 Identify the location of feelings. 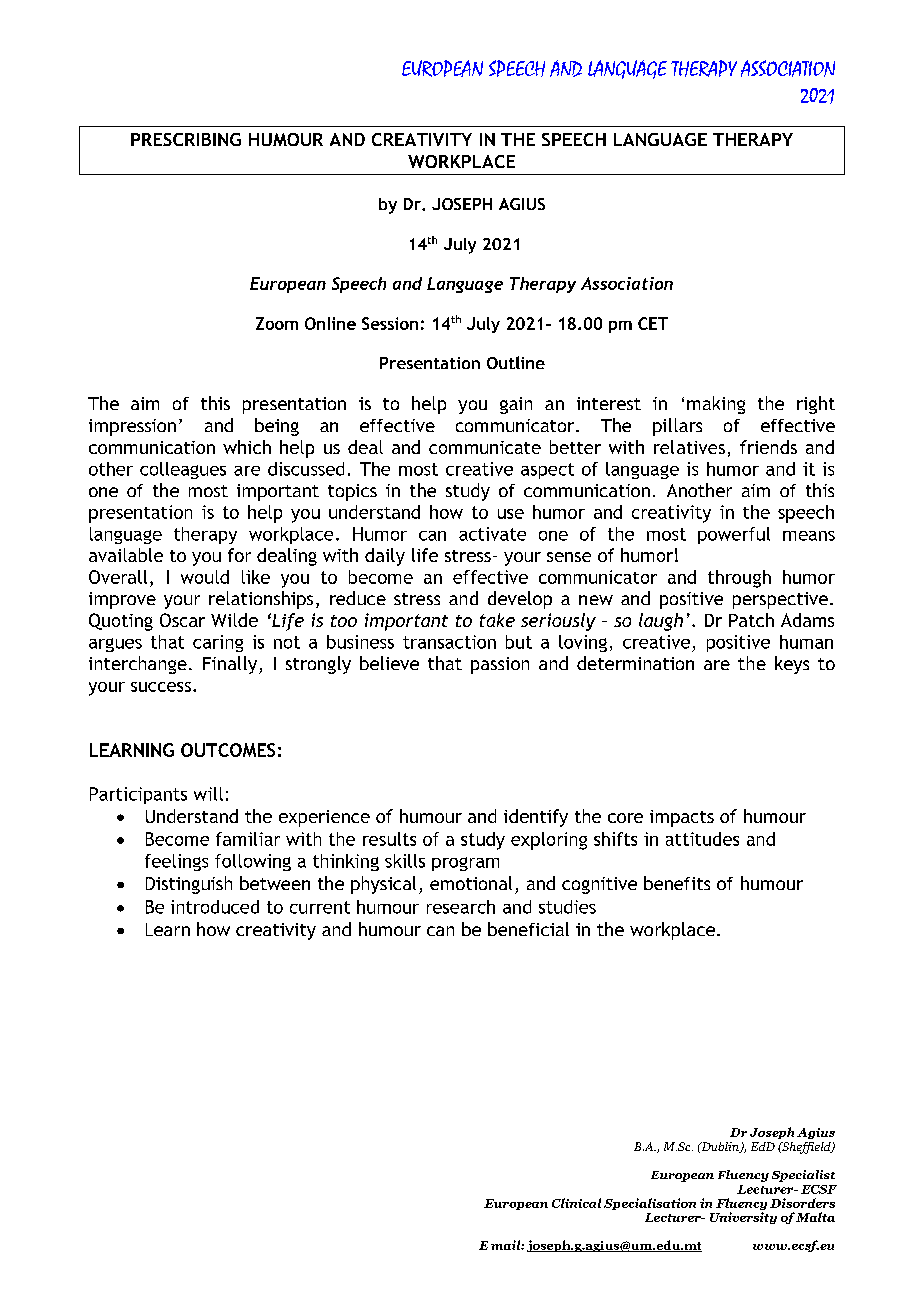
(176, 862).
